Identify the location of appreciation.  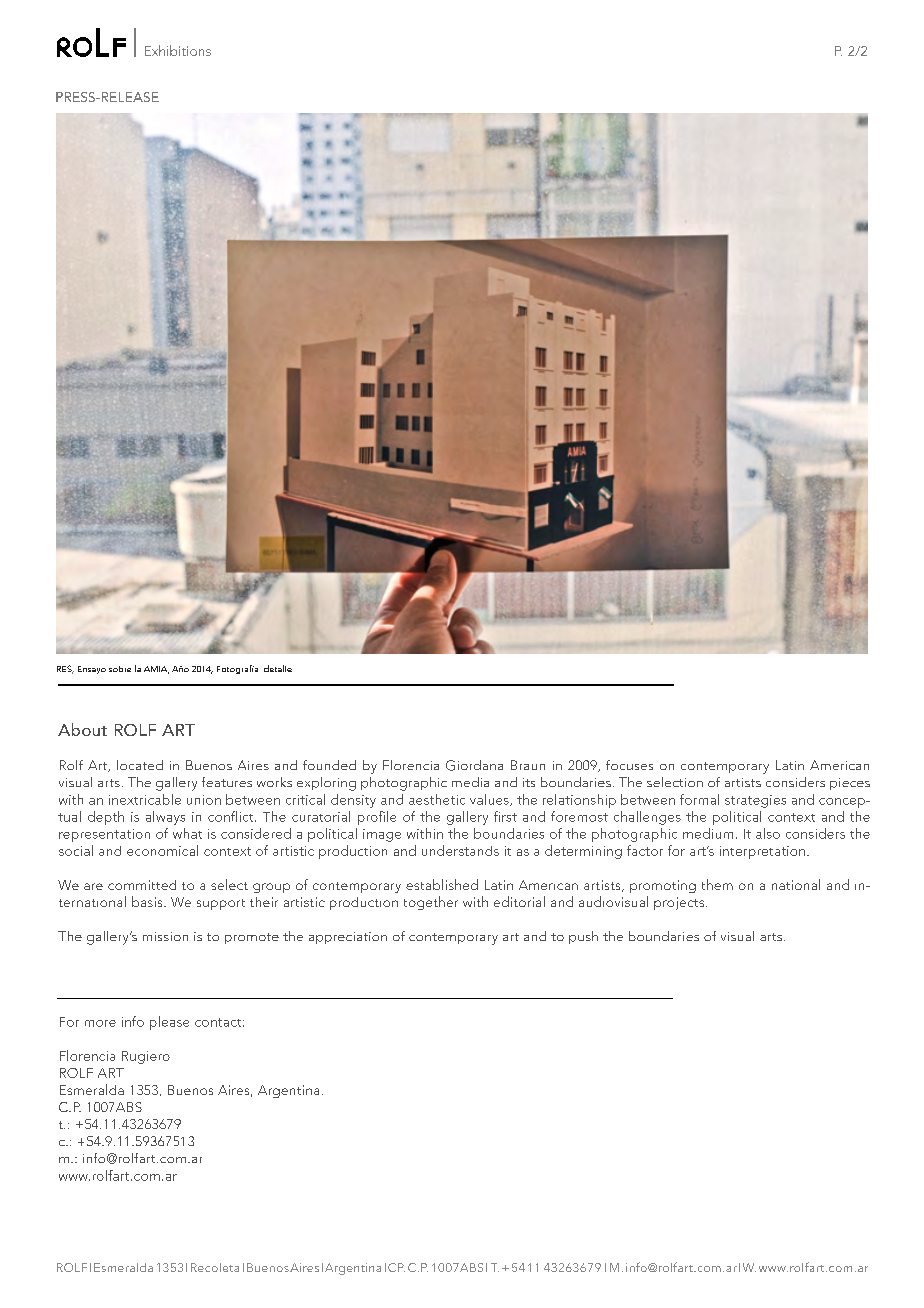
(348, 938).
